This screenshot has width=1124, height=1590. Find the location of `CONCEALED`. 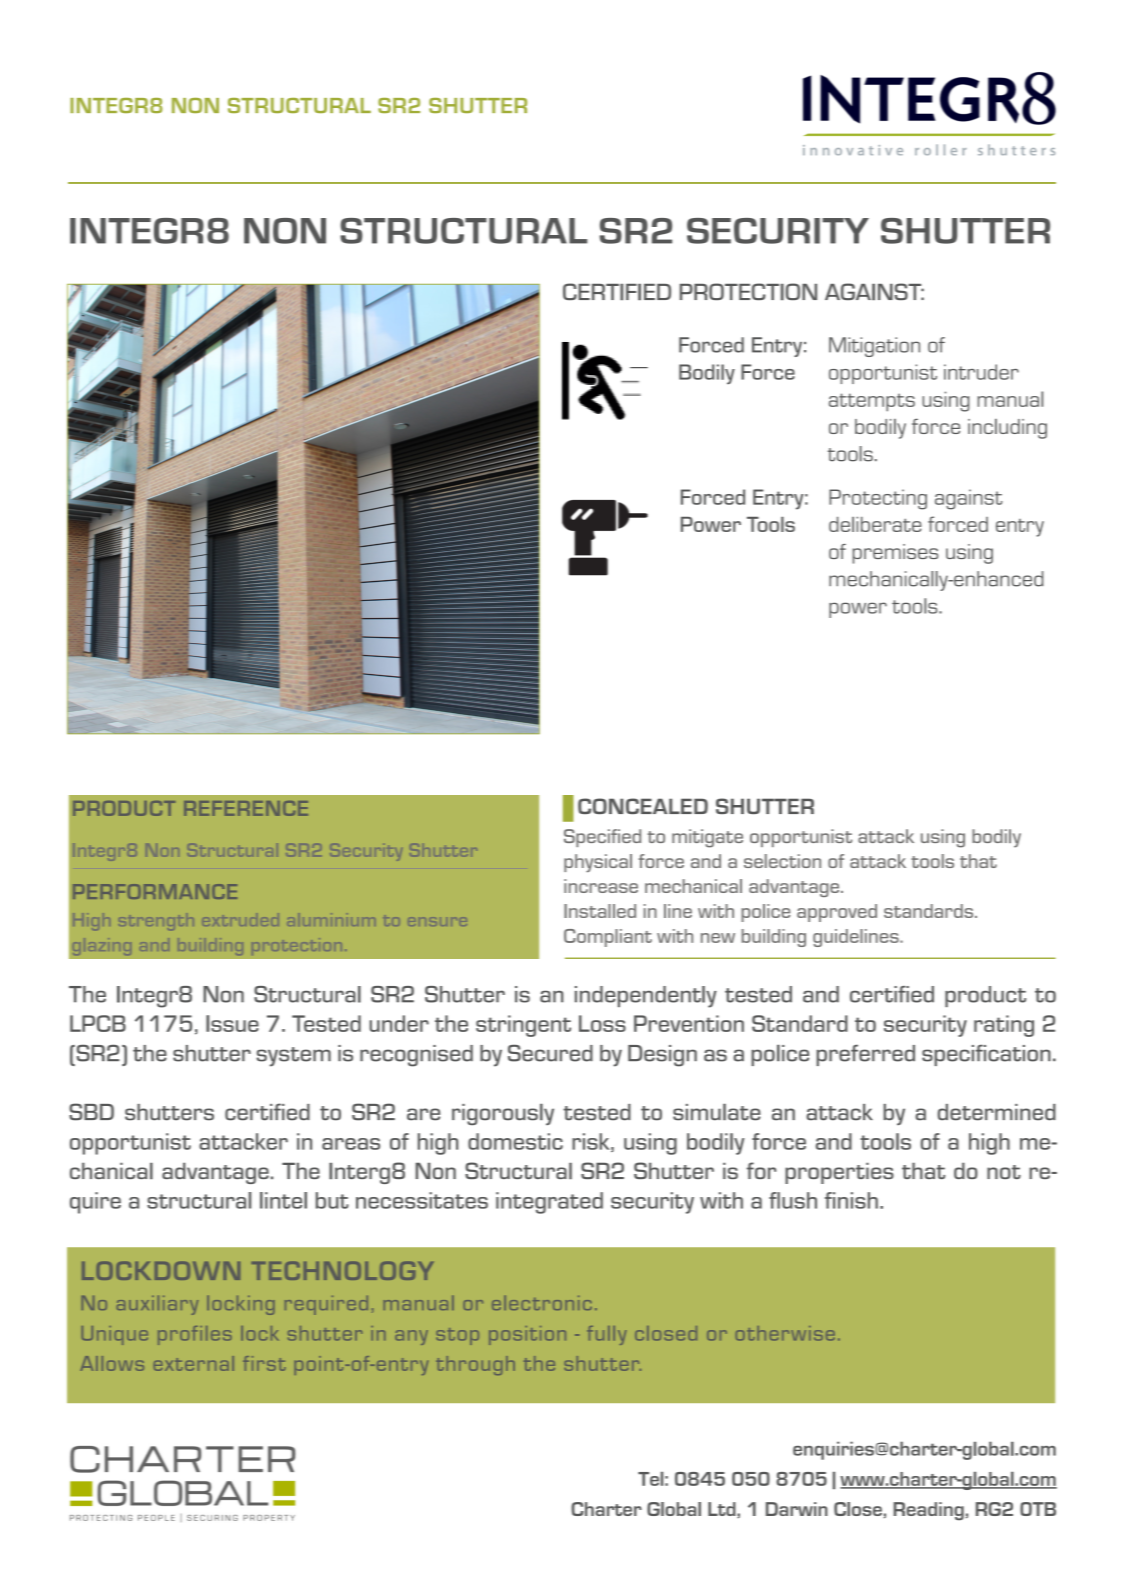

CONCEALED is located at coordinates (643, 806).
